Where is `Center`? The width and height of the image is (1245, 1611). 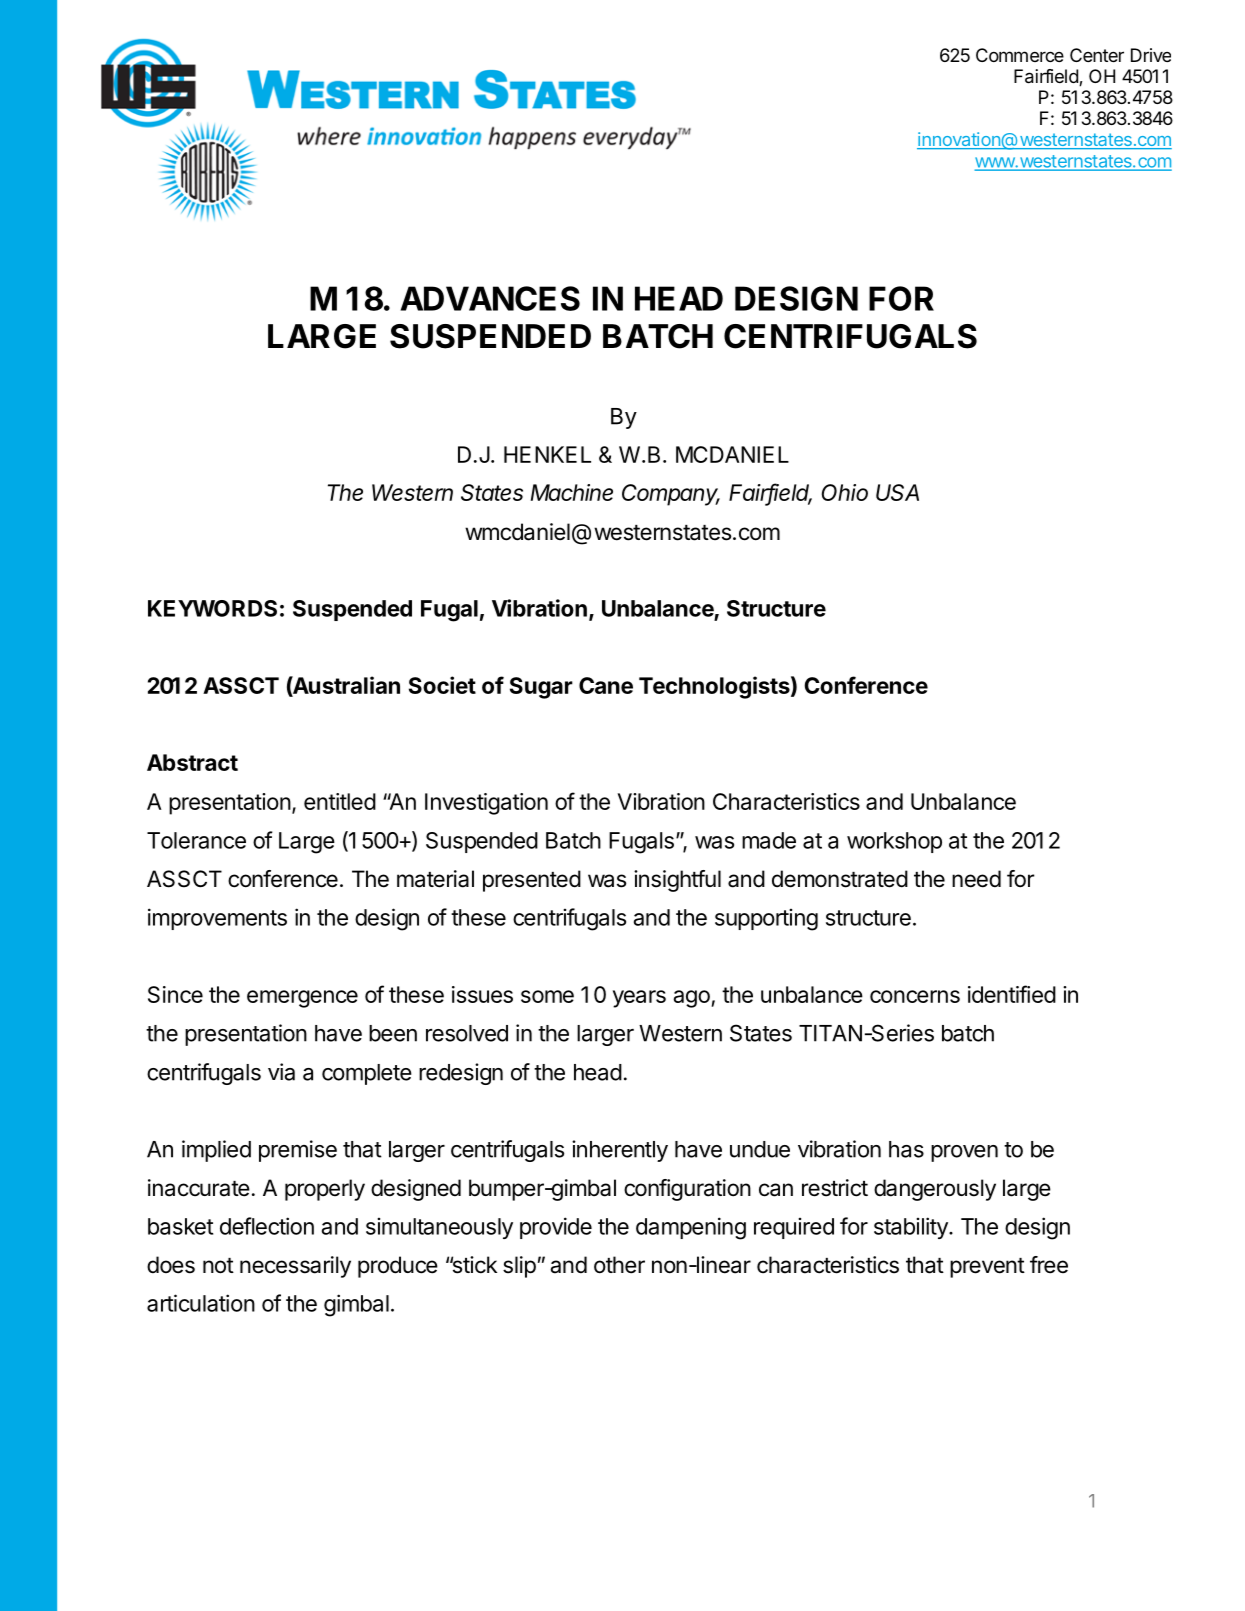 Center is located at coordinates (1097, 55).
